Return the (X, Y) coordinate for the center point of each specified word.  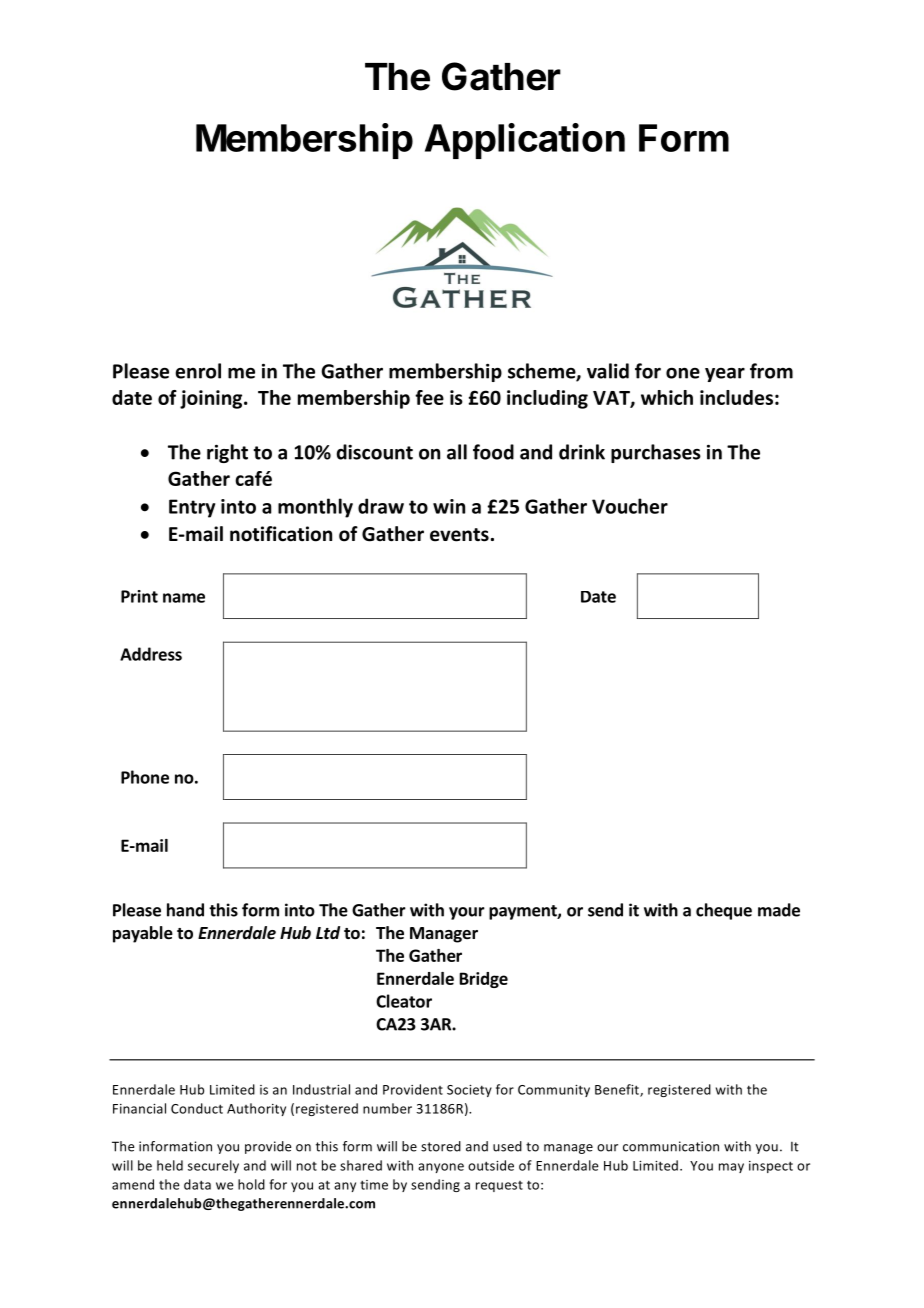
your (467, 913)
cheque (724, 911)
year (725, 374)
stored (441, 1146)
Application (525, 141)
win (449, 506)
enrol (198, 371)
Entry (192, 508)
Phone (145, 777)
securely (213, 1166)
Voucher (630, 506)
